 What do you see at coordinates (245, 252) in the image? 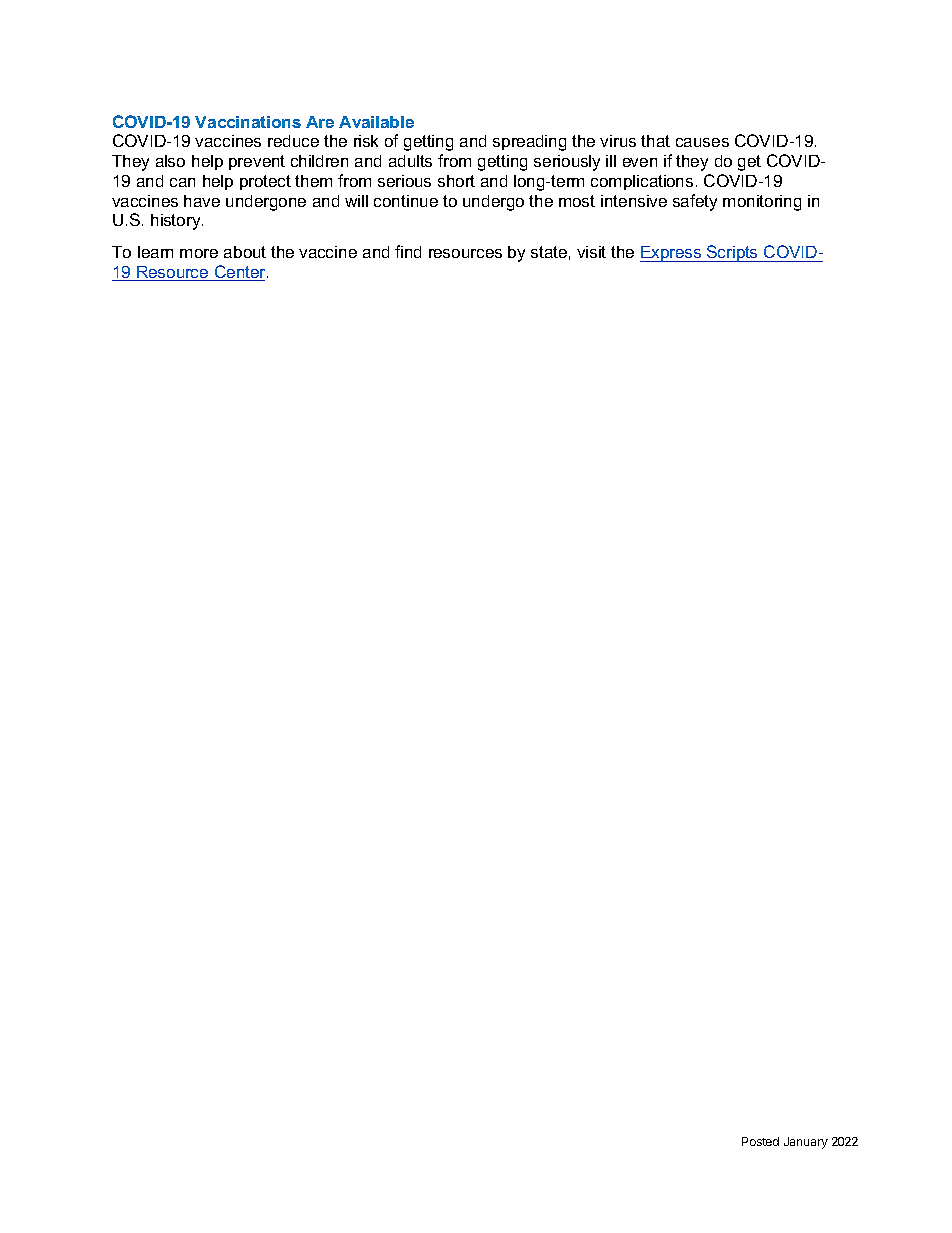
I see `about` at bounding box center [245, 252].
